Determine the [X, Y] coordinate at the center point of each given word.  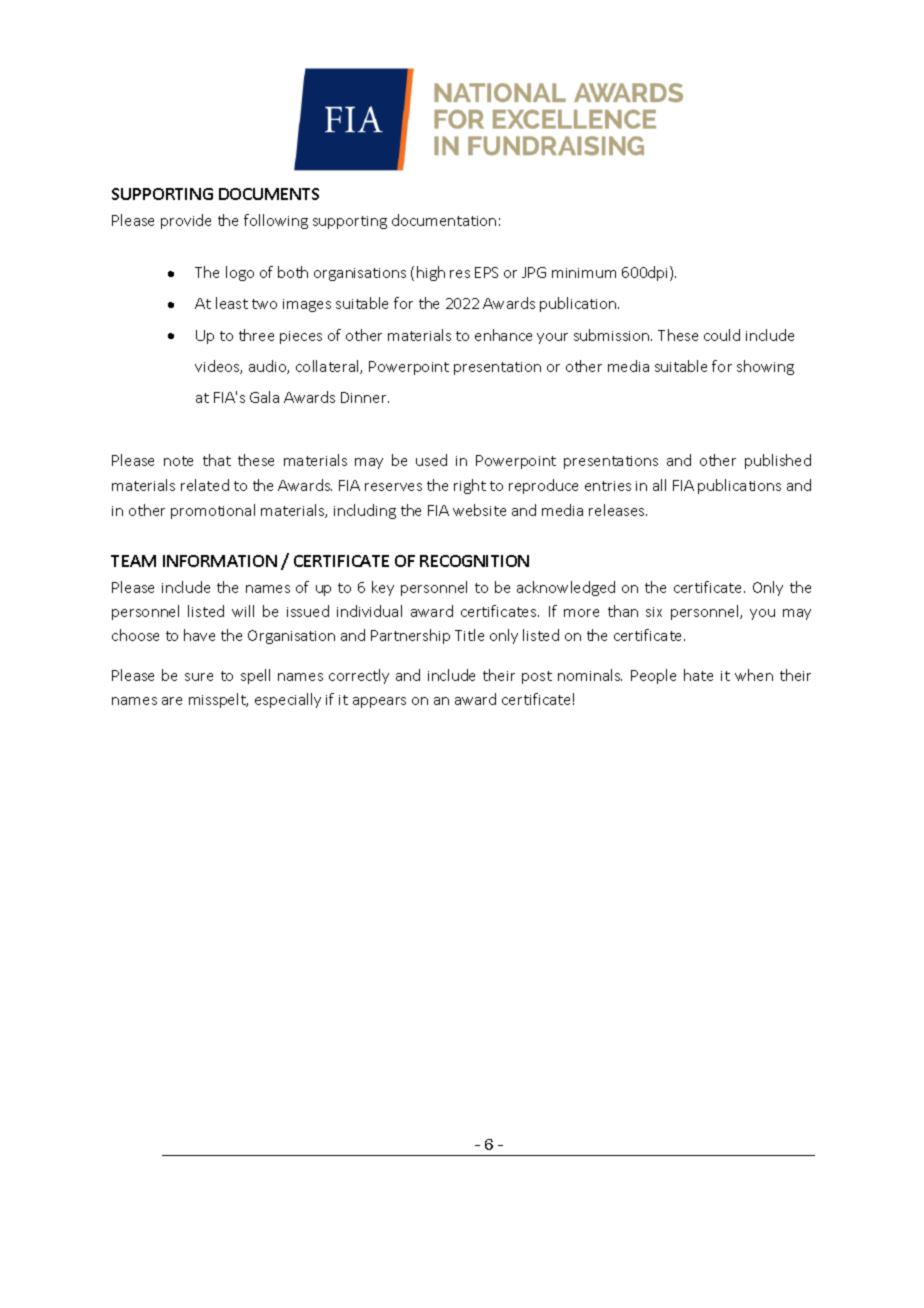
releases [618, 510]
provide [186, 221]
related [205, 485]
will [243, 611]
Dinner [365, 397]
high [431, 273]
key [383, 588]
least [232, 303]
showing [765, 367]
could [722, 335]
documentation [444, 220]
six [654, 612]
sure [199, 677]
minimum [584, 273]
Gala [264, 397]
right [470, 486]
